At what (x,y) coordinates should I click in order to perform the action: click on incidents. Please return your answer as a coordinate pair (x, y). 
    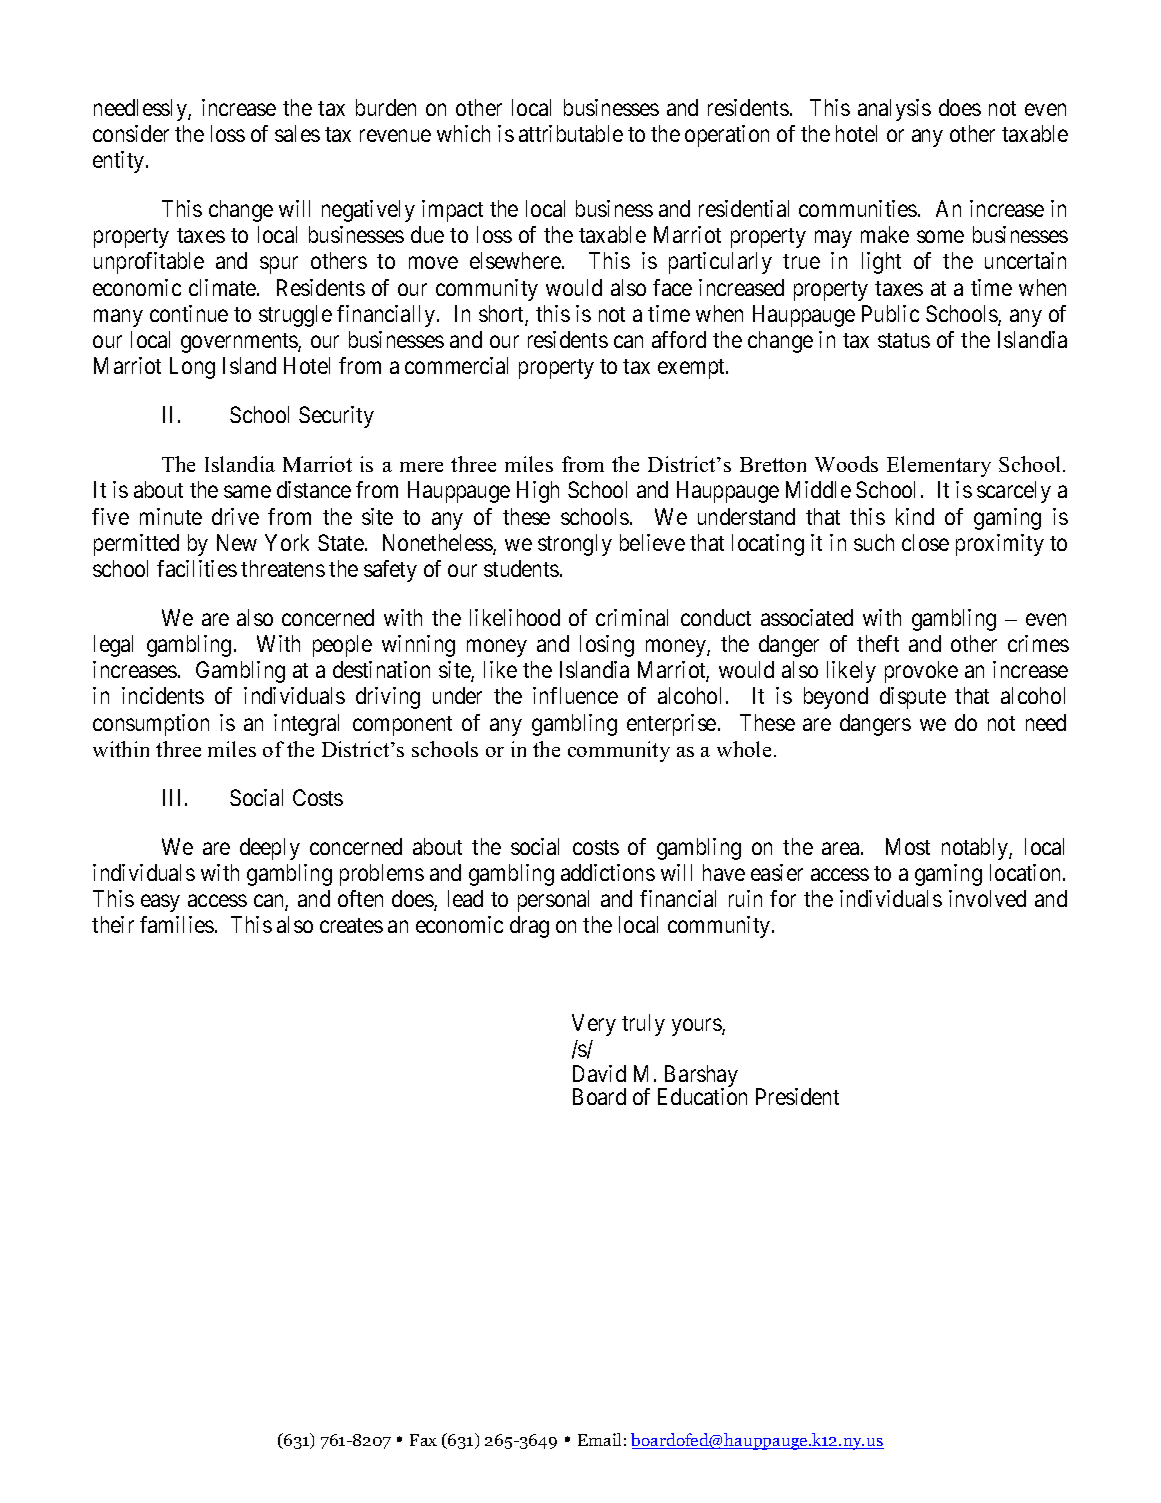
    Looking at the image, I should click on (163, 695).
